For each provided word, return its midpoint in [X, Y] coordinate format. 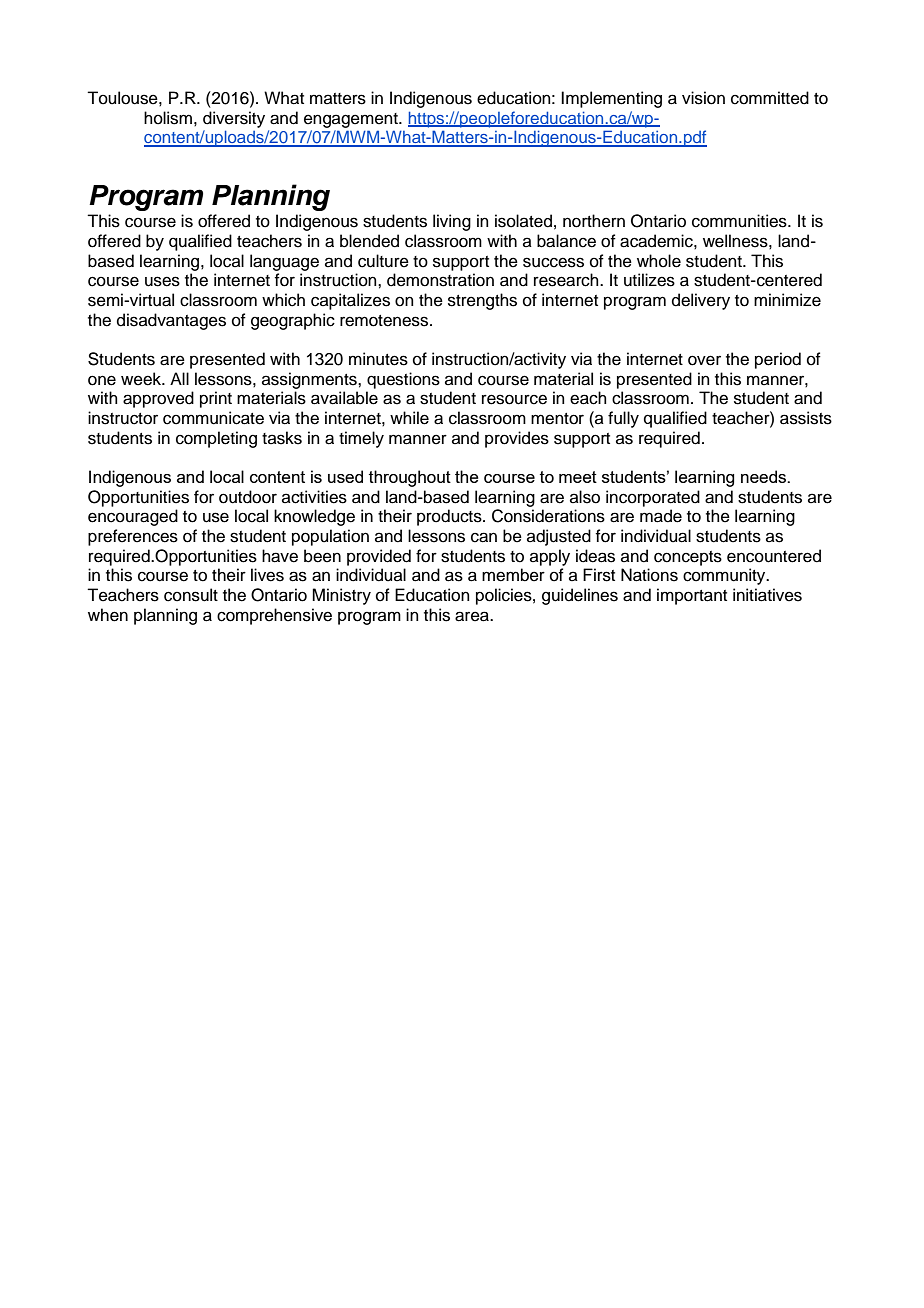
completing [216, 439]
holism [168, 118]
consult [191, 595]
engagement [352, 120]
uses [162, 281]
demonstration [440, 280]
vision [703, 98]
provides [517, 439]
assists [806, 418]
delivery [701, 301]
